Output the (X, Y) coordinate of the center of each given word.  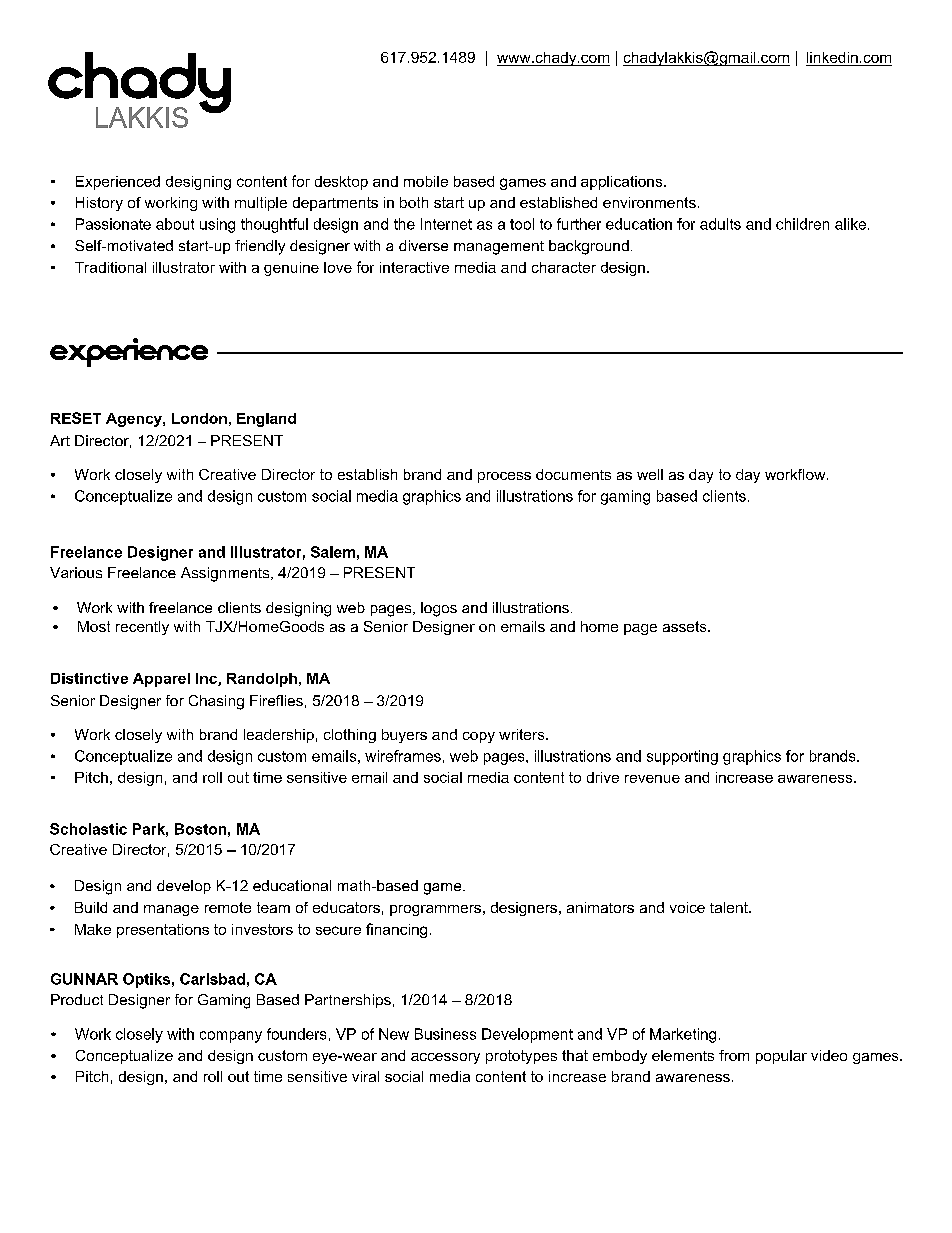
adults (720, 224)
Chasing (216, 702)
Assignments (226, 574)
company (231, 1037)
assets (686, 626)
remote (228, 907)
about (175, 224)
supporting (682, 757)
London (199, 418)
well (650, 474)
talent (730, 907)
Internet (446, 224)
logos (439, 609)
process (504, 477)
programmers (435, 910)
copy (479, 737)
